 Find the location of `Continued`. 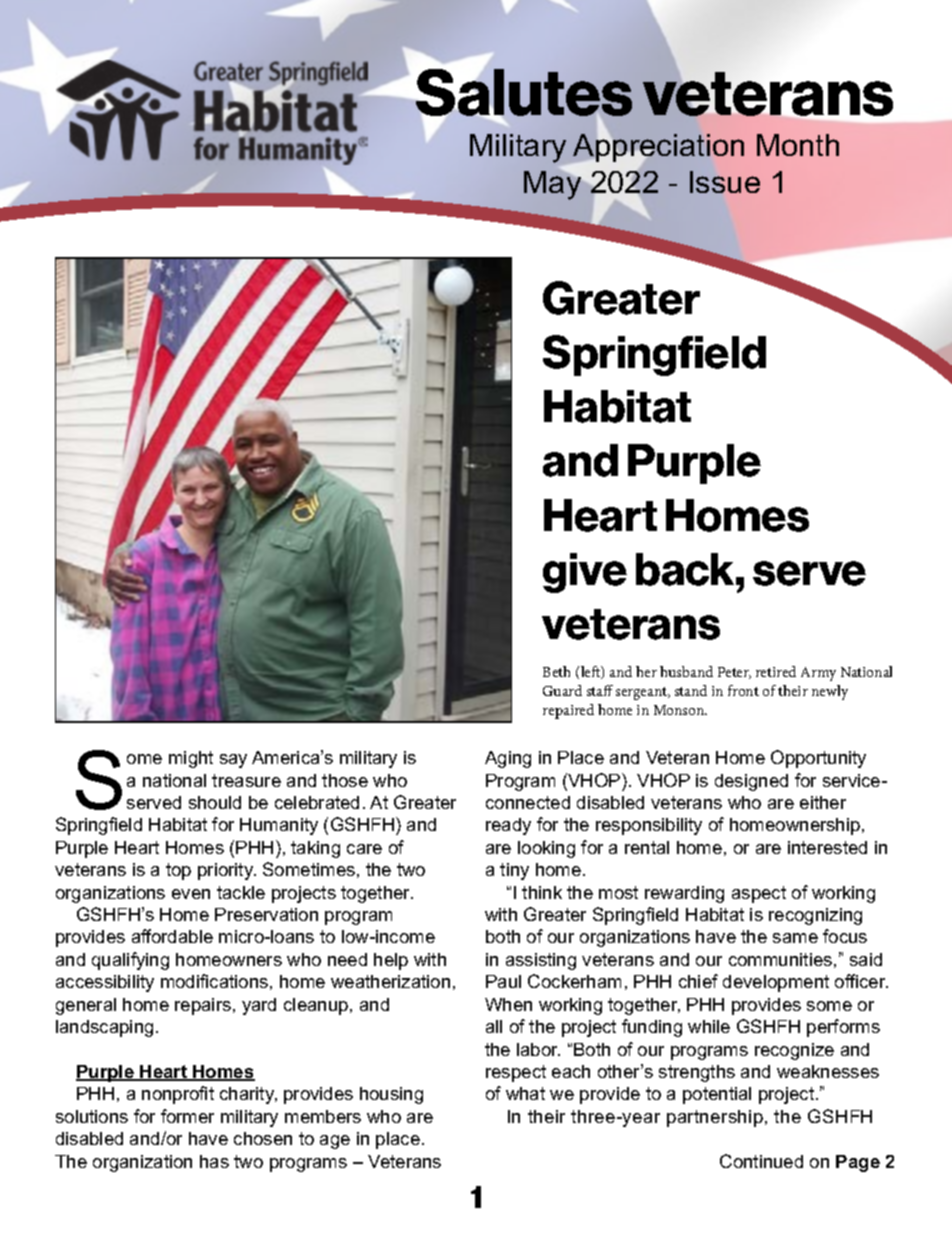

Continued is located at coordinates (761, 1161).
